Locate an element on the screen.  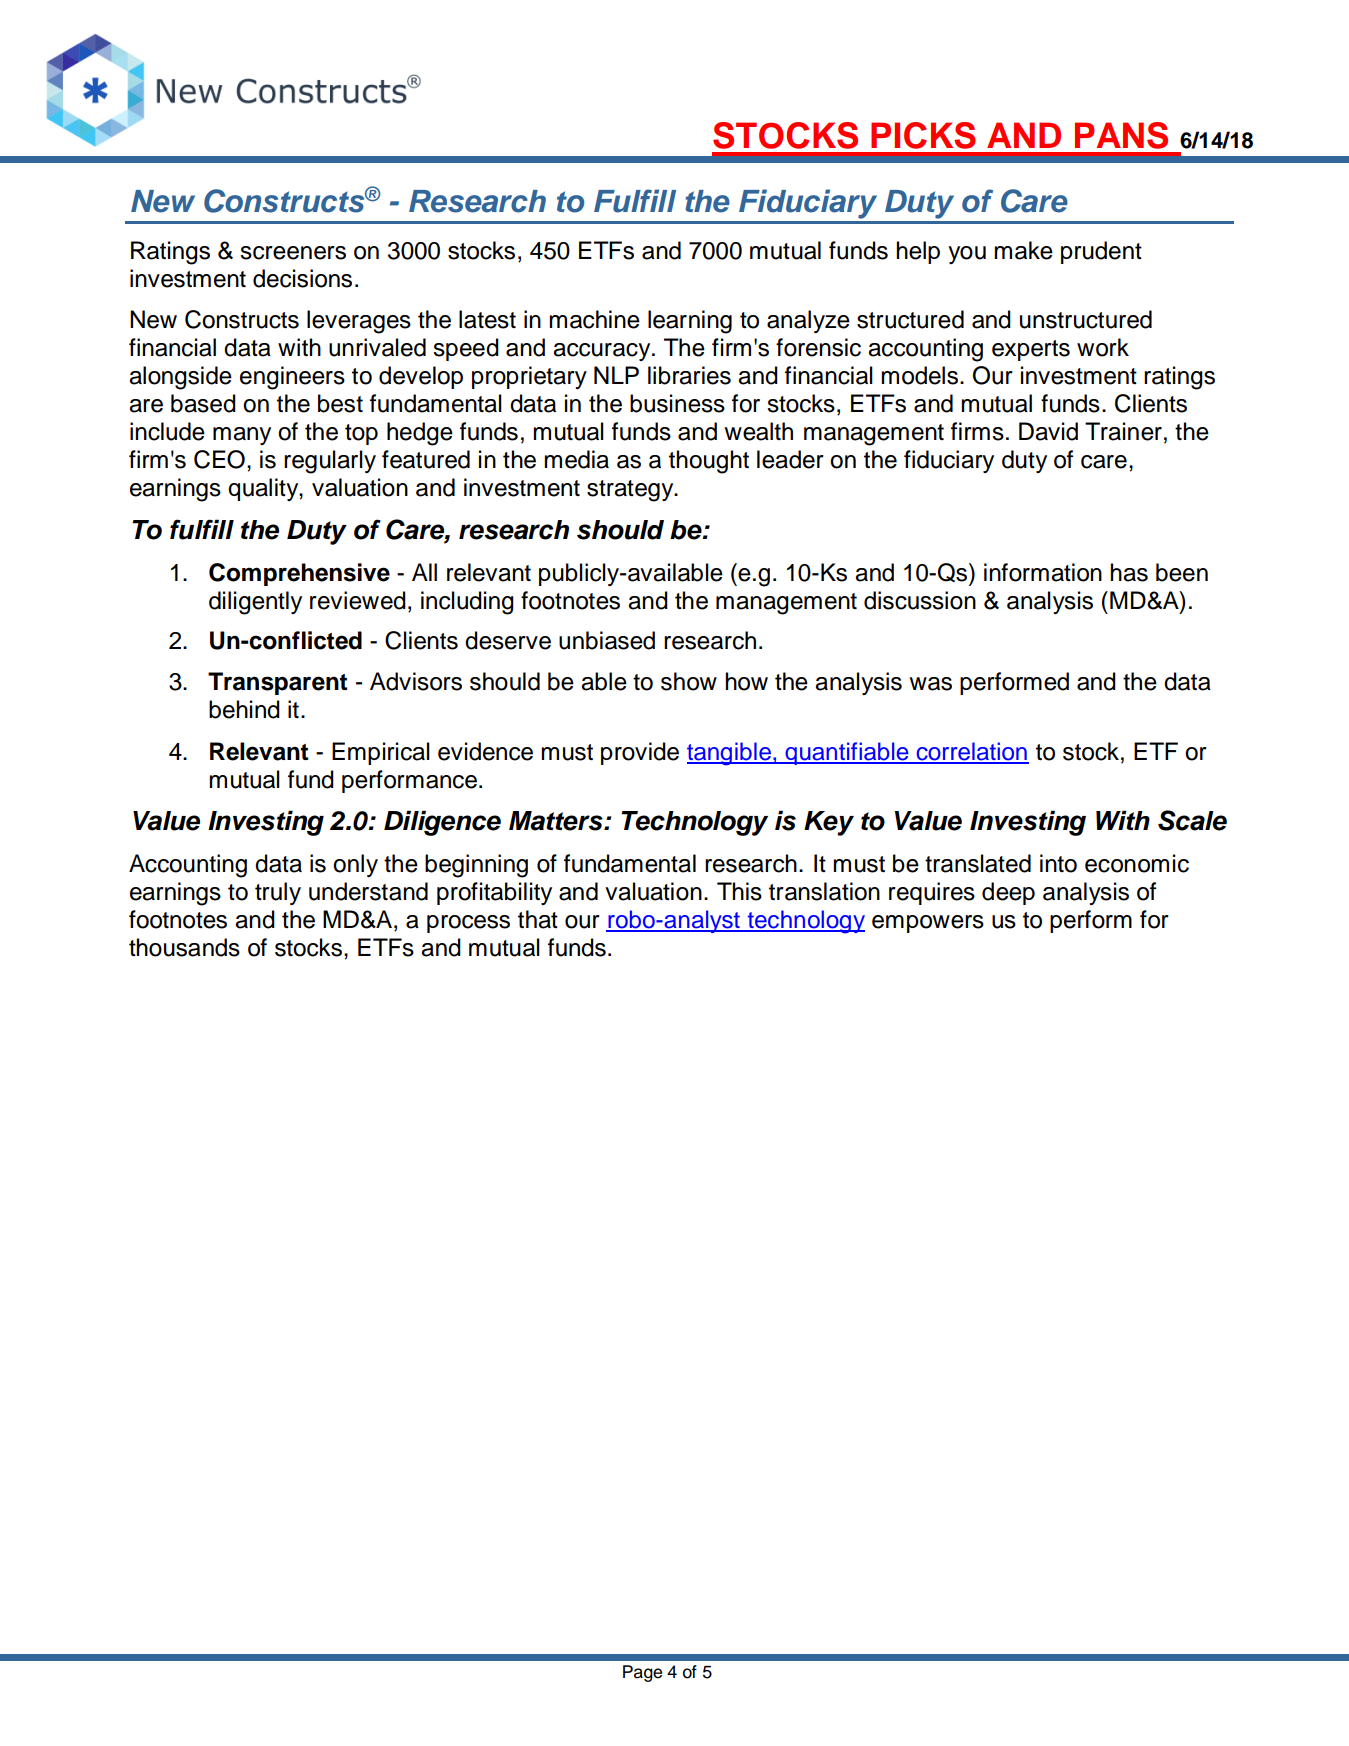
that is located at coordinates (538, 919).
